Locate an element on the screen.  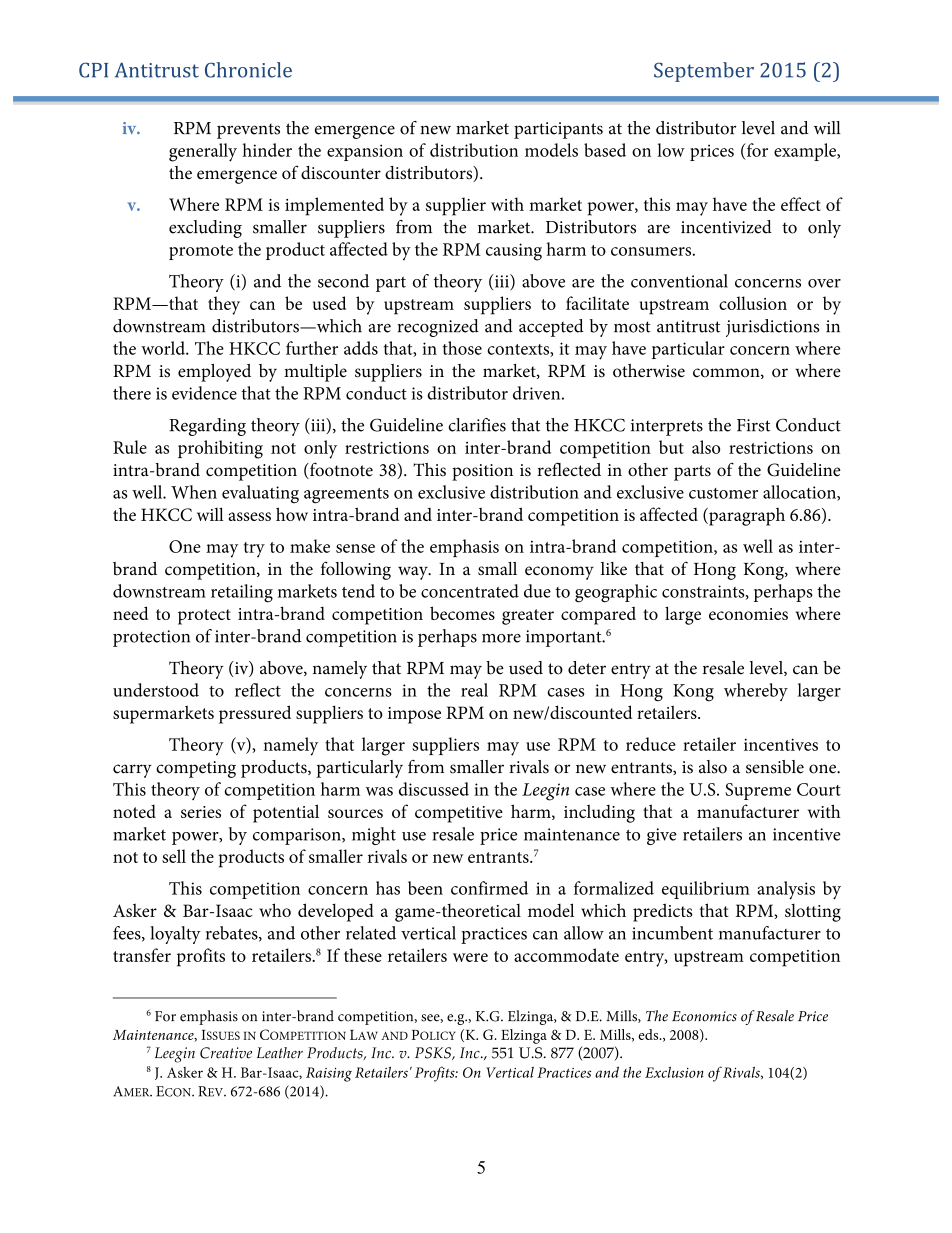
effect is located at coordinates (801, 204).
